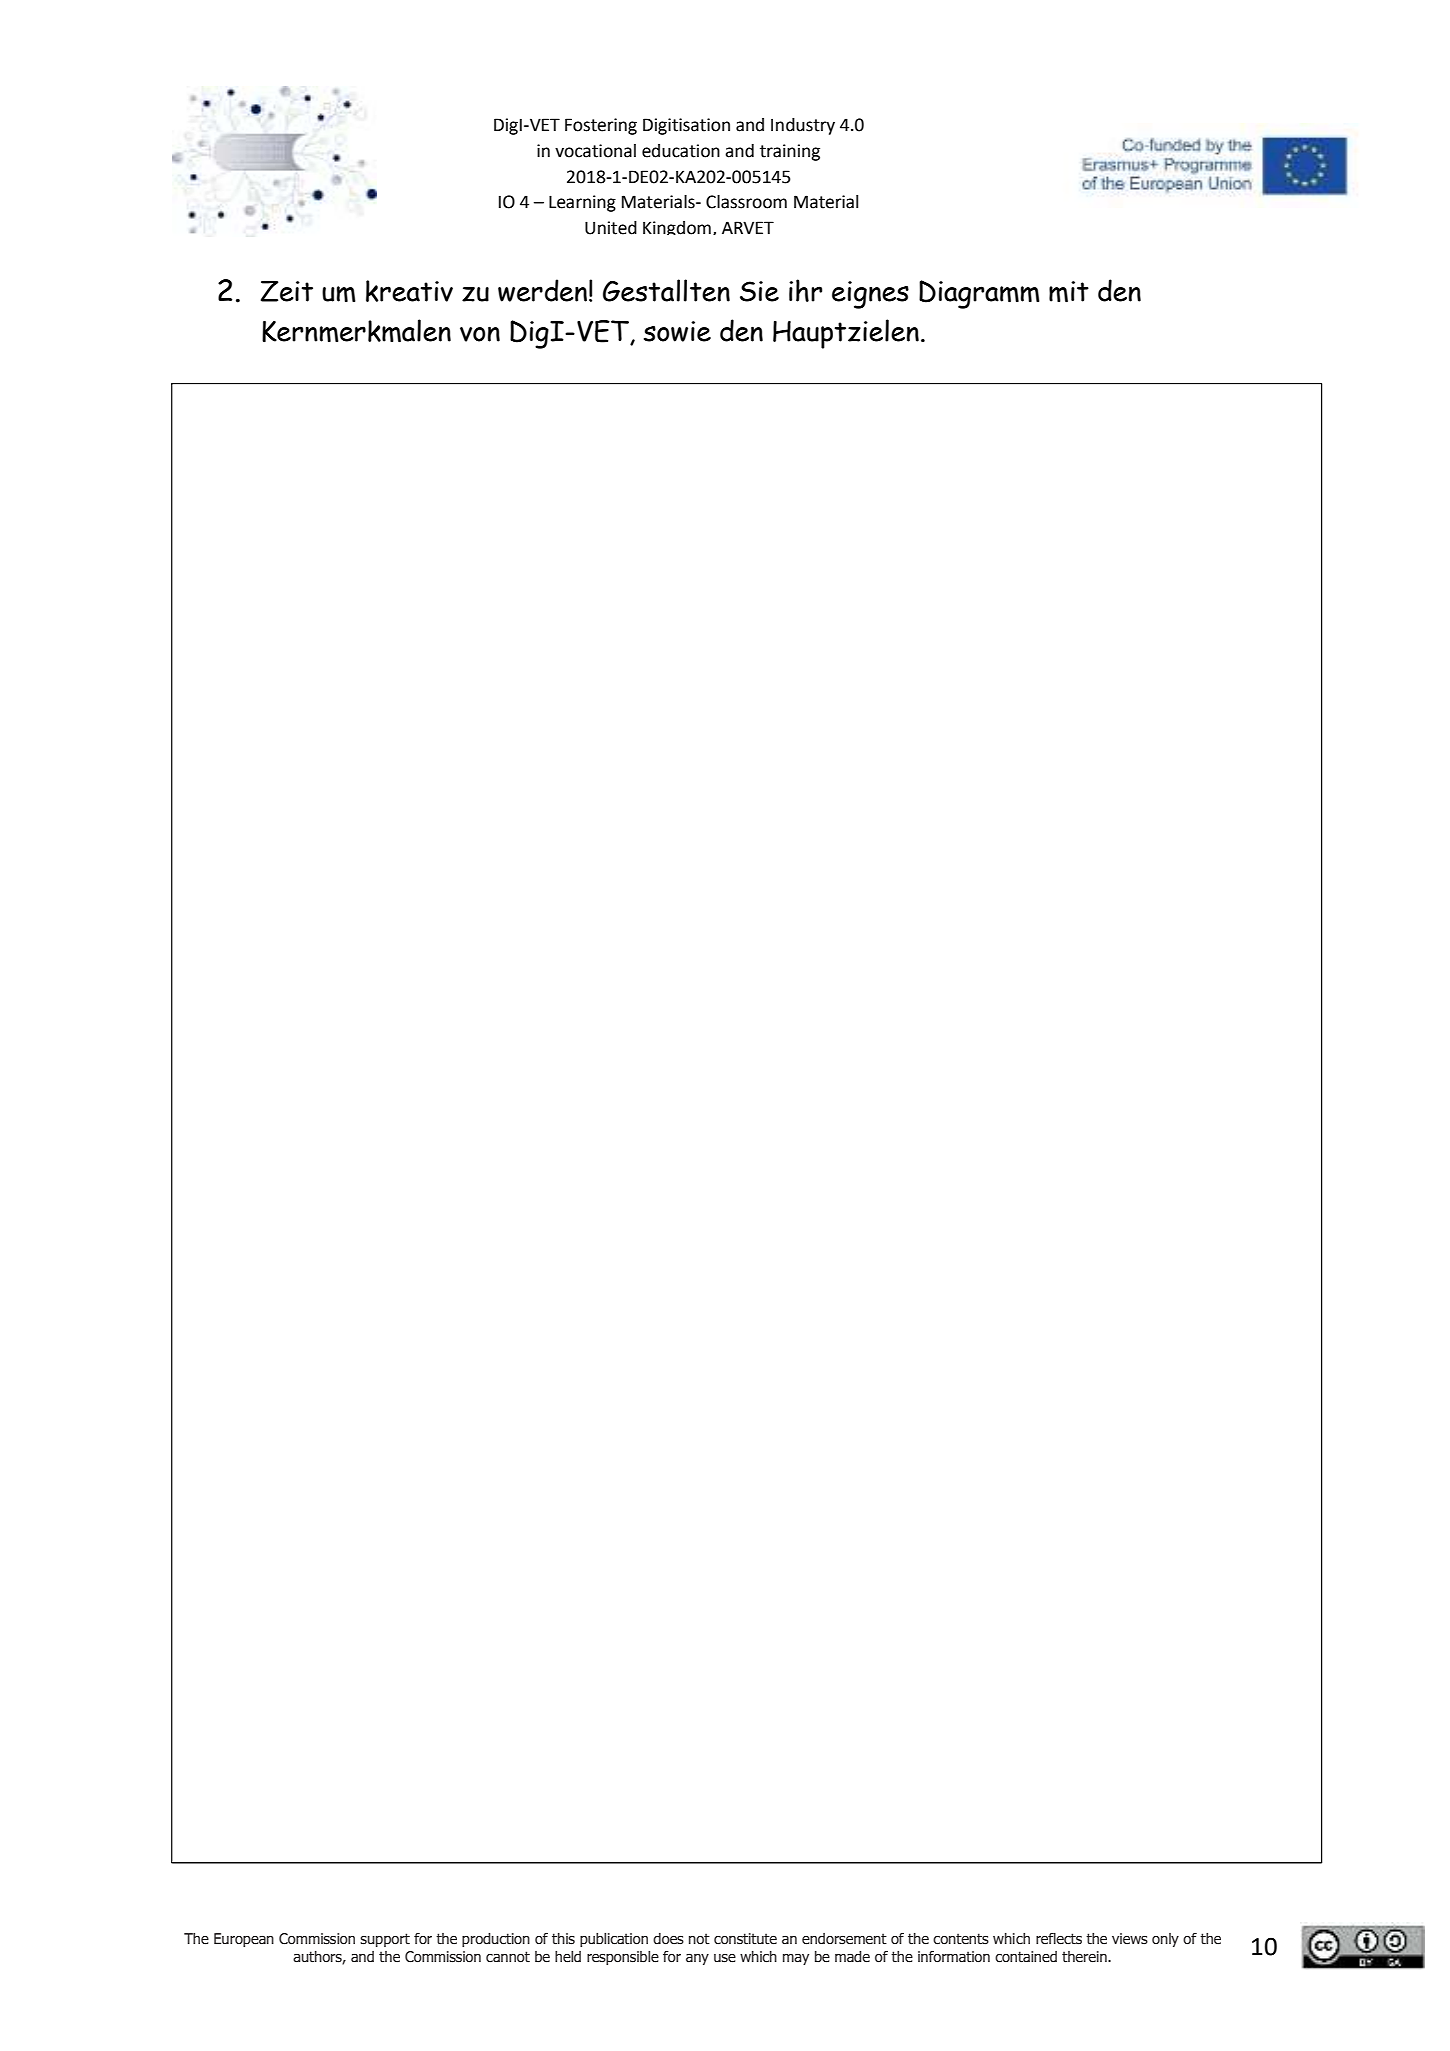  I want to click on education, so click(681, 151).
